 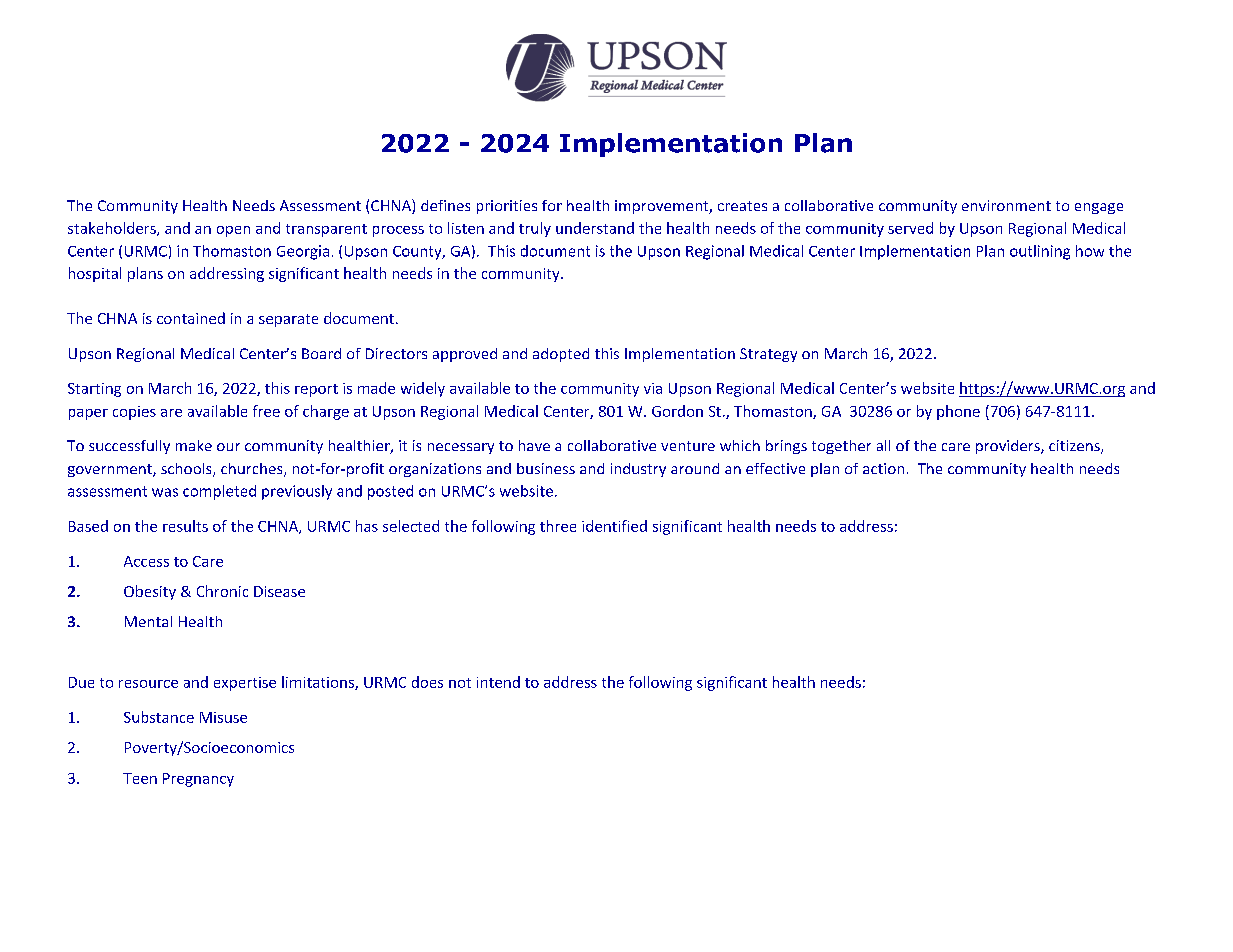 I want to click on industry, so click(x=638, y=470).
